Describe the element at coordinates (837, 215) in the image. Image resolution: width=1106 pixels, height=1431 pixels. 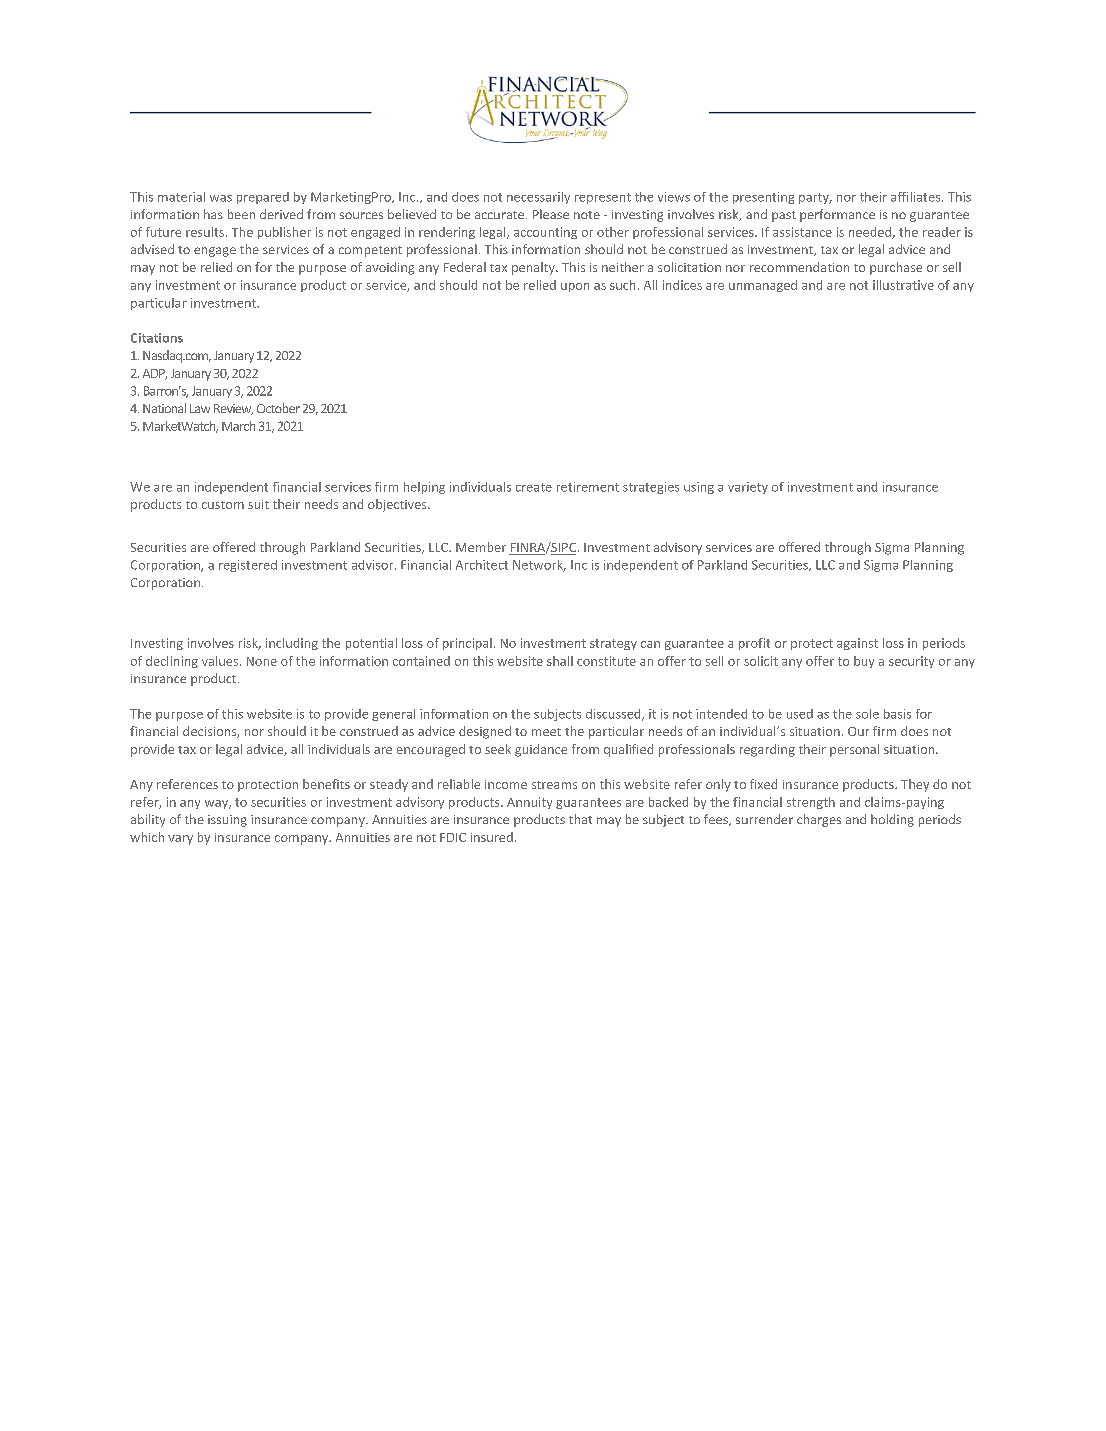
I see `performance` at that location.
